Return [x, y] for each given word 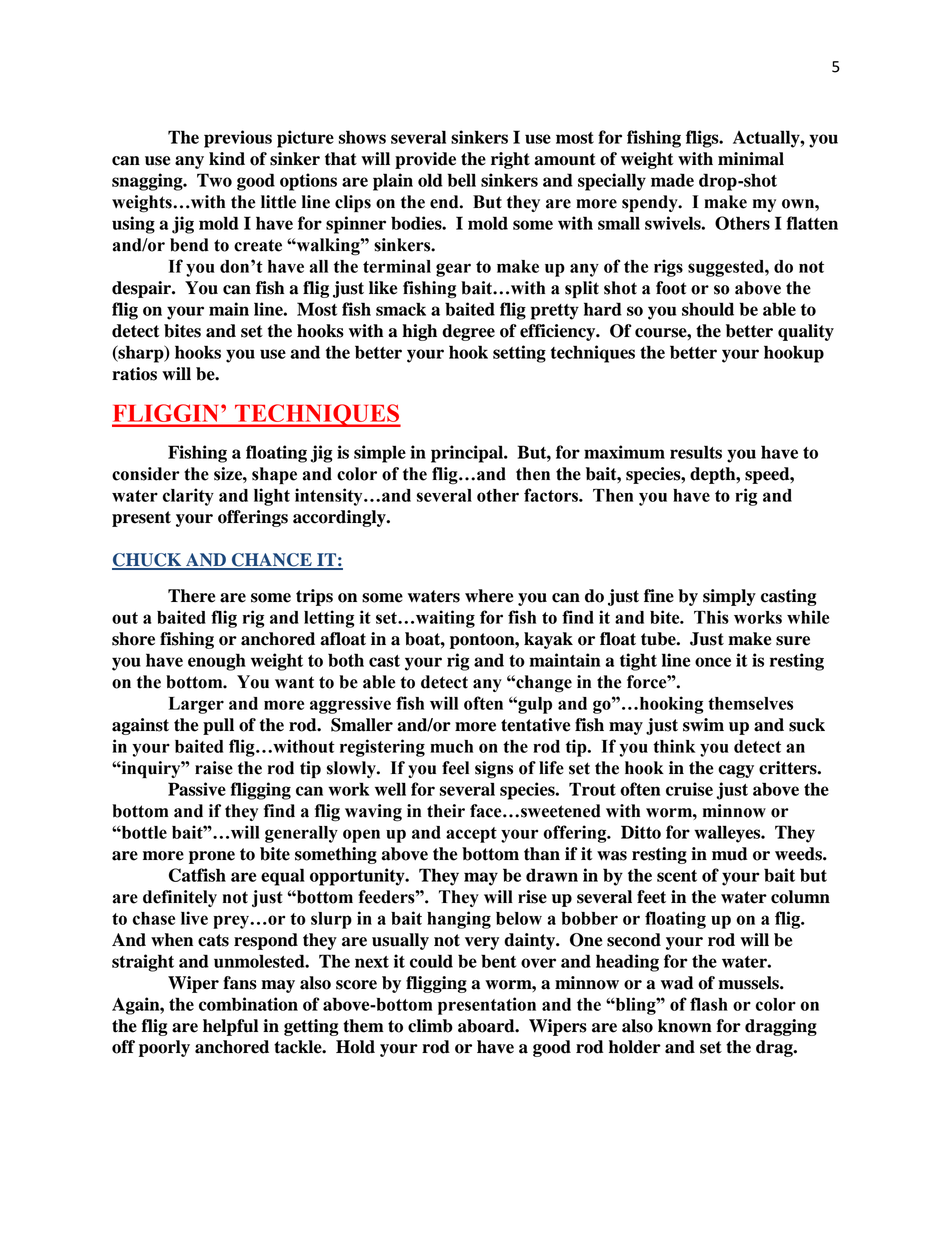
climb [430, 1026]
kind [227, 159]
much [451, 746]
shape [274, 475]
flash [709, 1004]
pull [218, 726]
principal [468, 454]
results [696, 452]
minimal [751, 159]
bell [461, 180]
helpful [230, 1027]
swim [703, 725]
